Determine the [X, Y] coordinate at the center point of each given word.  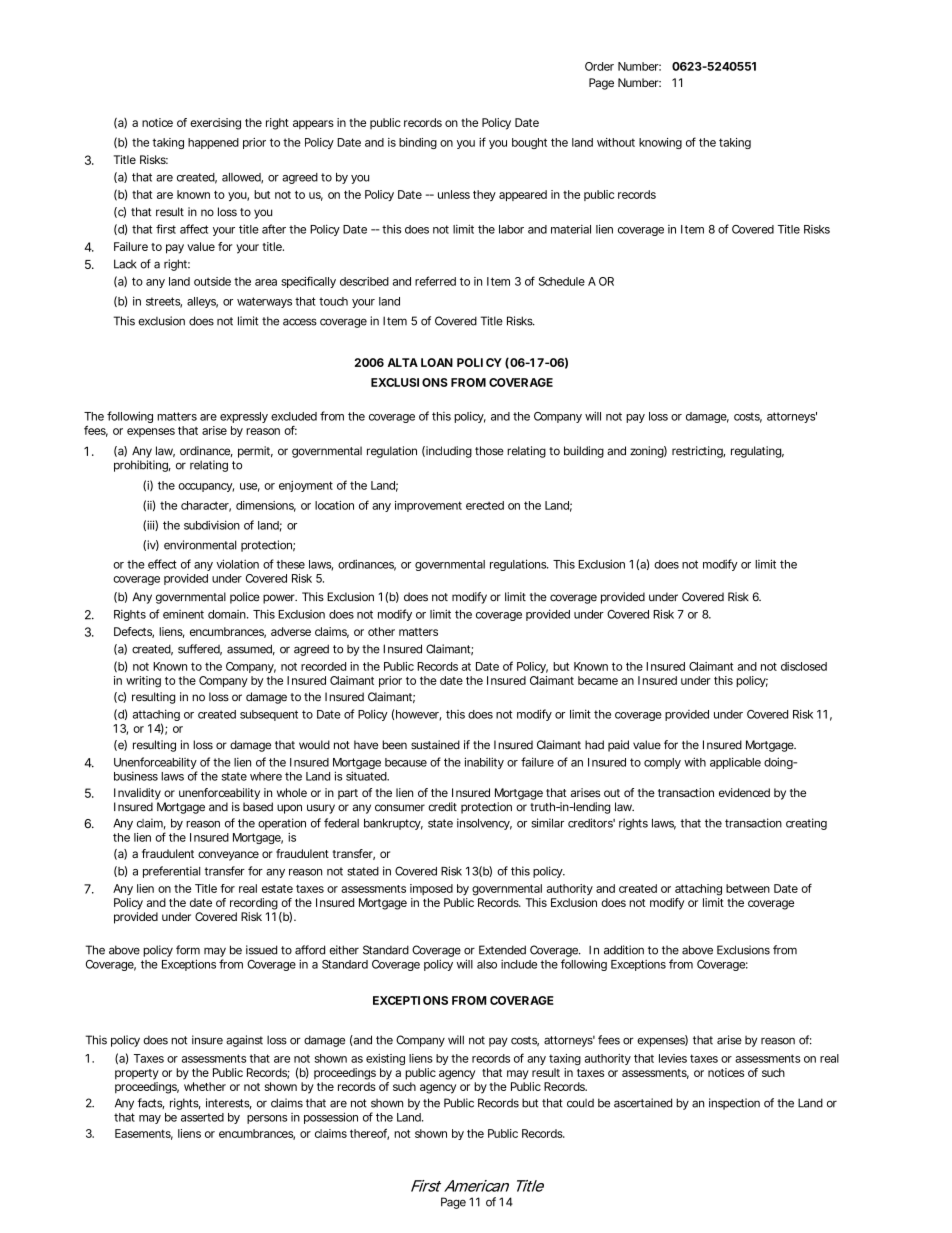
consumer [400, 808]
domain [227, 614]
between [748, 888]
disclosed [804, 666]
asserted [202, 1117]
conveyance [228, 856]
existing [385, 1059]
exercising [215, 124]
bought [529, 143]
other [381, 631]
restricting [698, 452]
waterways [264, 302]
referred [435, 281]
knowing [660, 143]
